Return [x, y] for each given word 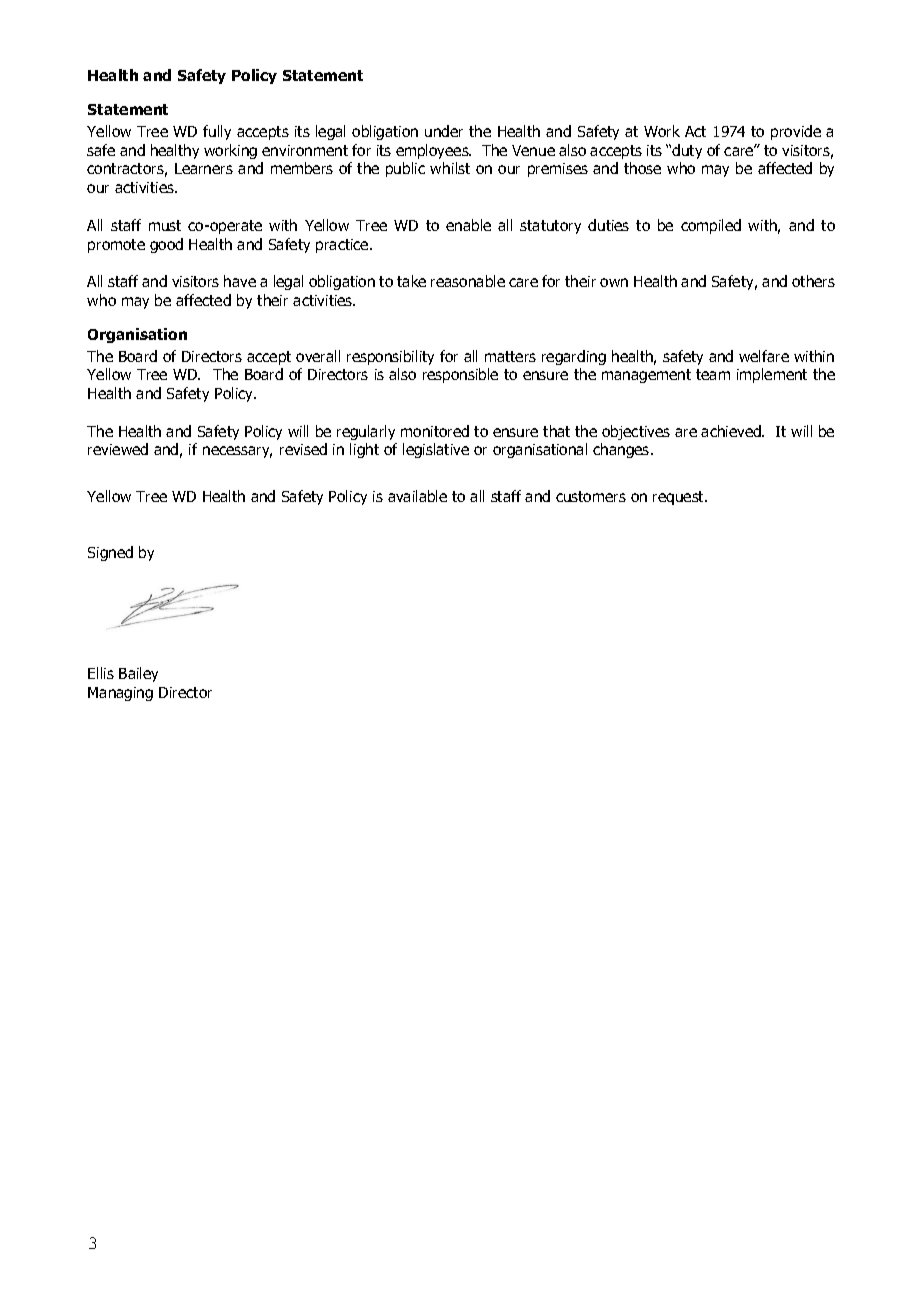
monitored [435, 431]
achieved [732, 431]
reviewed [118, 449]
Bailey [138, 674]
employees [433, 151]
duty [687, 151]
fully [217, 132]
